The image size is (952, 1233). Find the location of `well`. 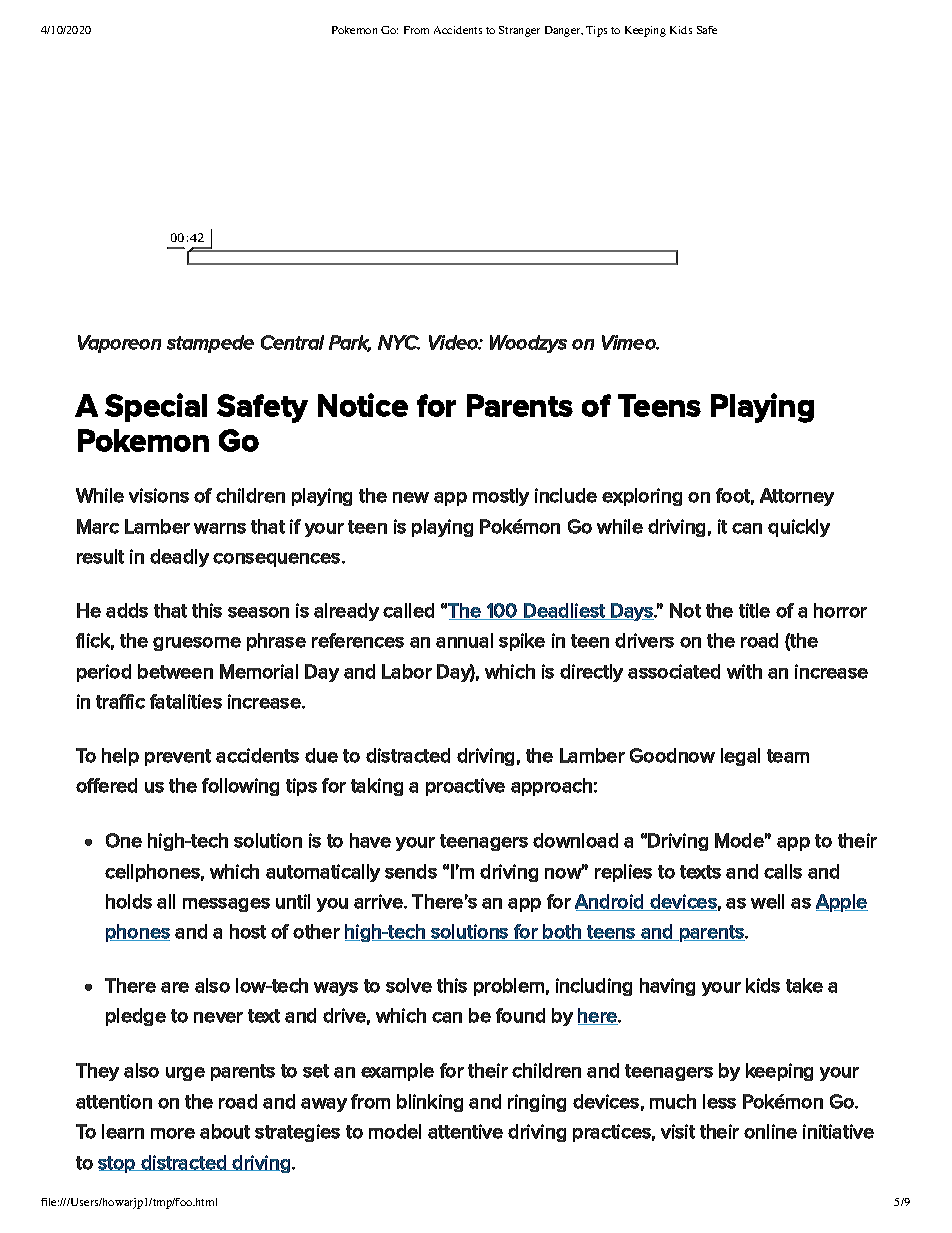

well is located at coordinates (767, 901).
